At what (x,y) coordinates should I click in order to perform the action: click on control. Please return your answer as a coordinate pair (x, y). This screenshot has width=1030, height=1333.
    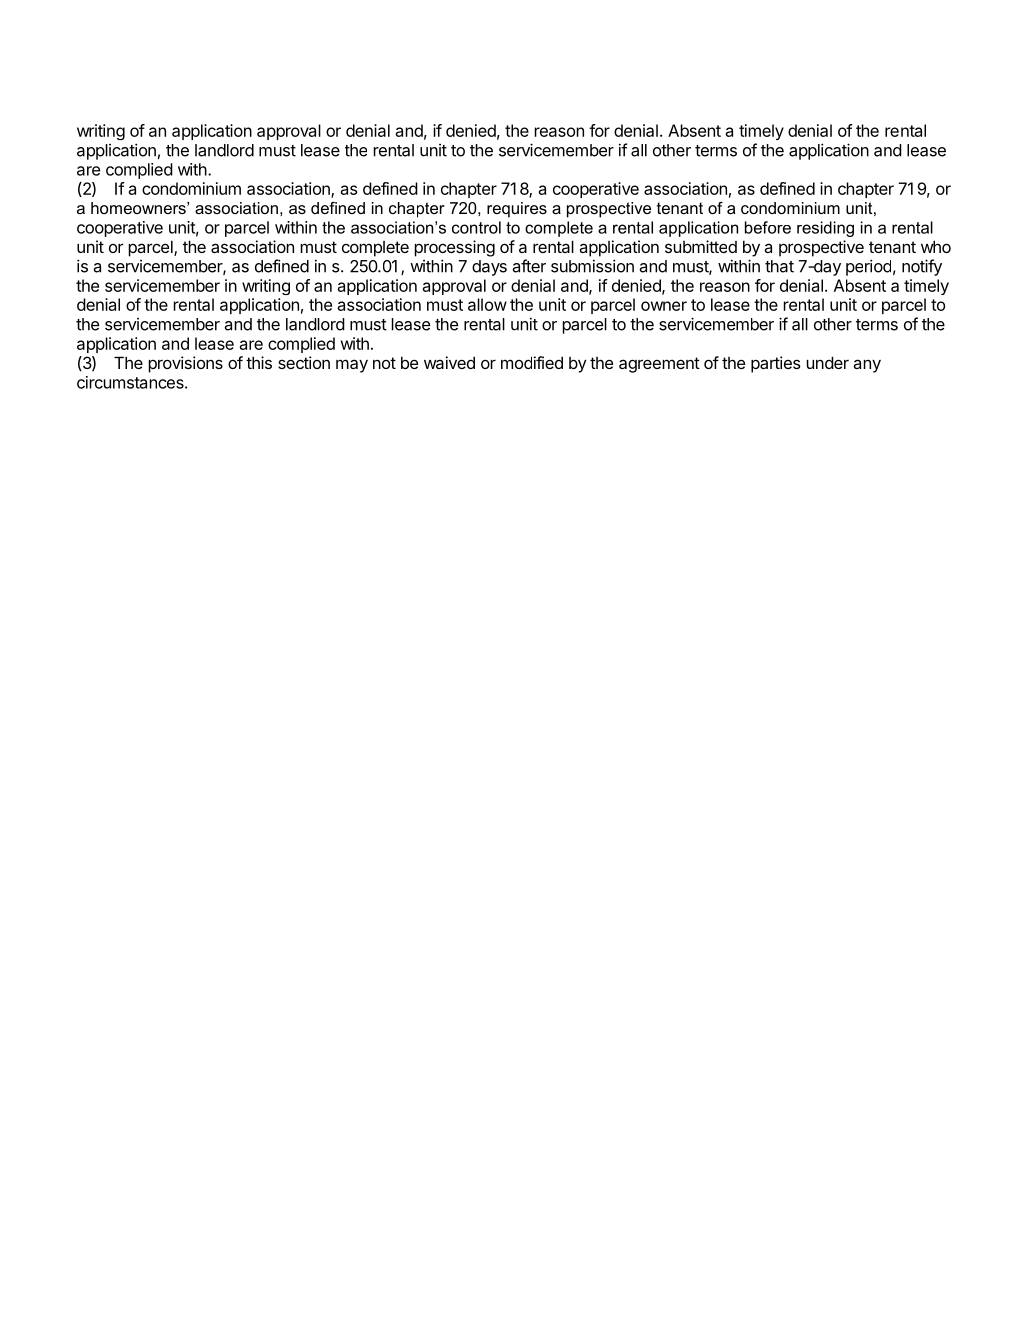
    Looking at the image, I should click on (476, 227).
